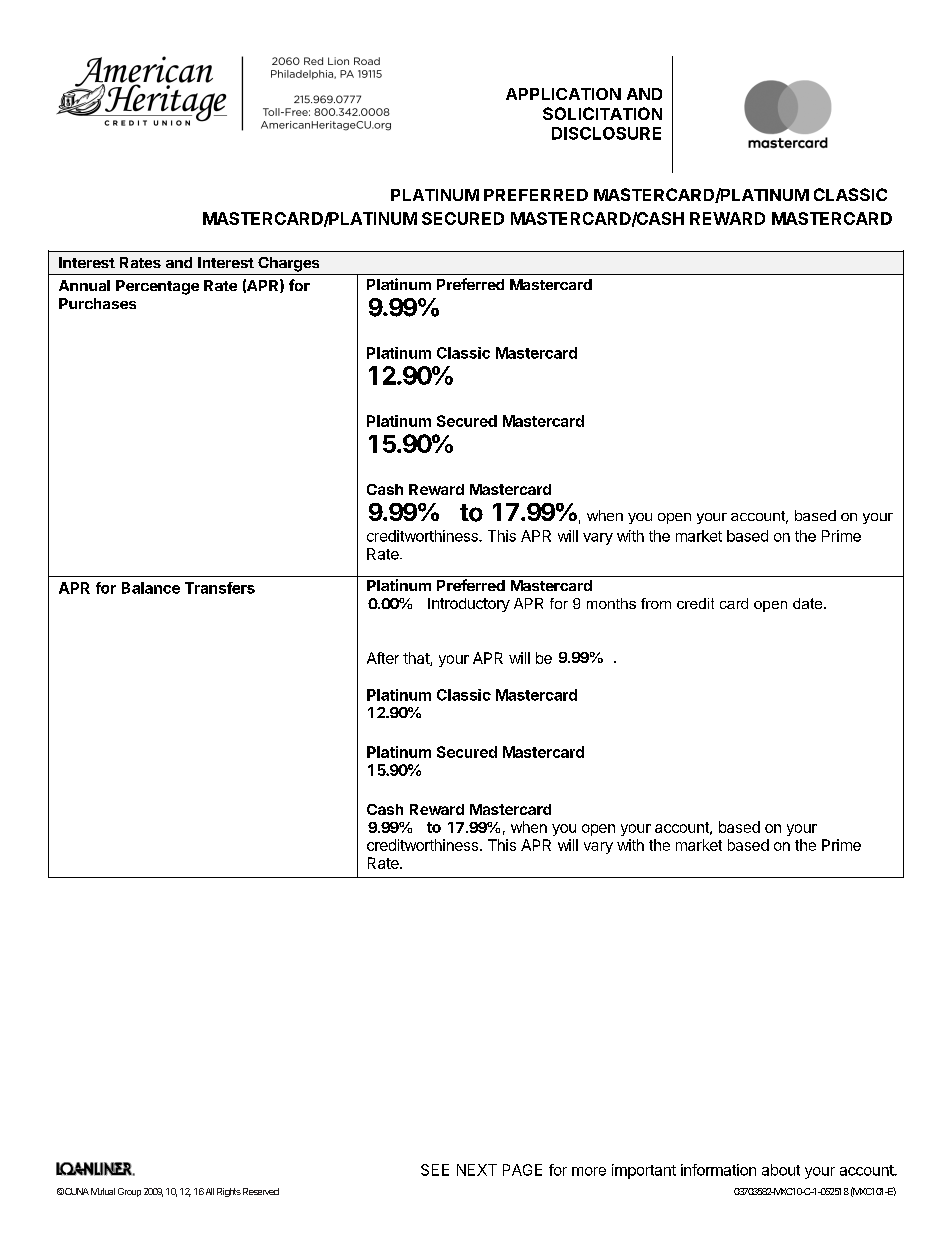 This screenshot has height=1233, width=952. Describe the element at coordinates (157, 287) in the screenshot. I see `Percentage` at that location.
